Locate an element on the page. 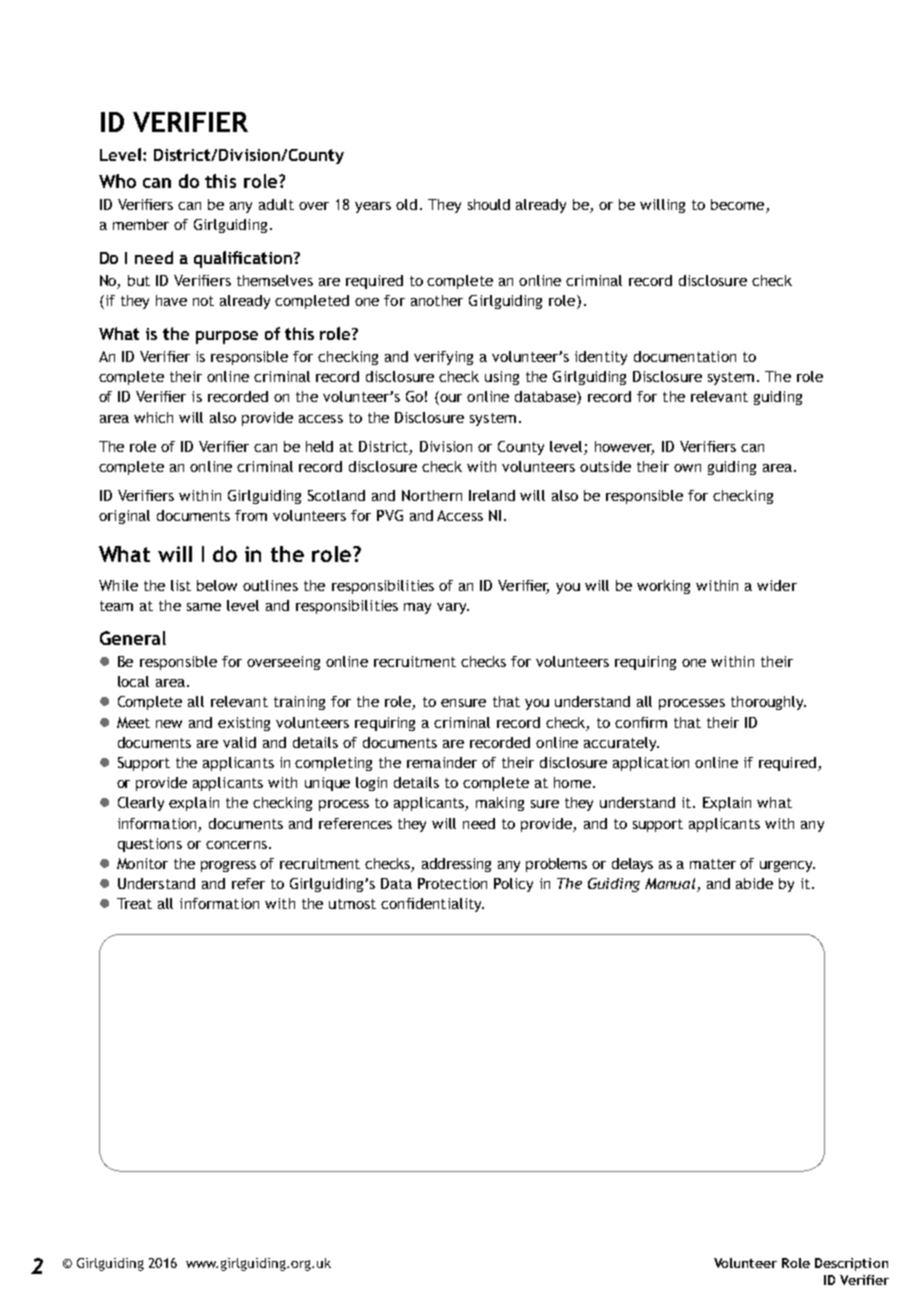 The width and height of the image is (924, 1308). become is located at coordinates (739, 206).
